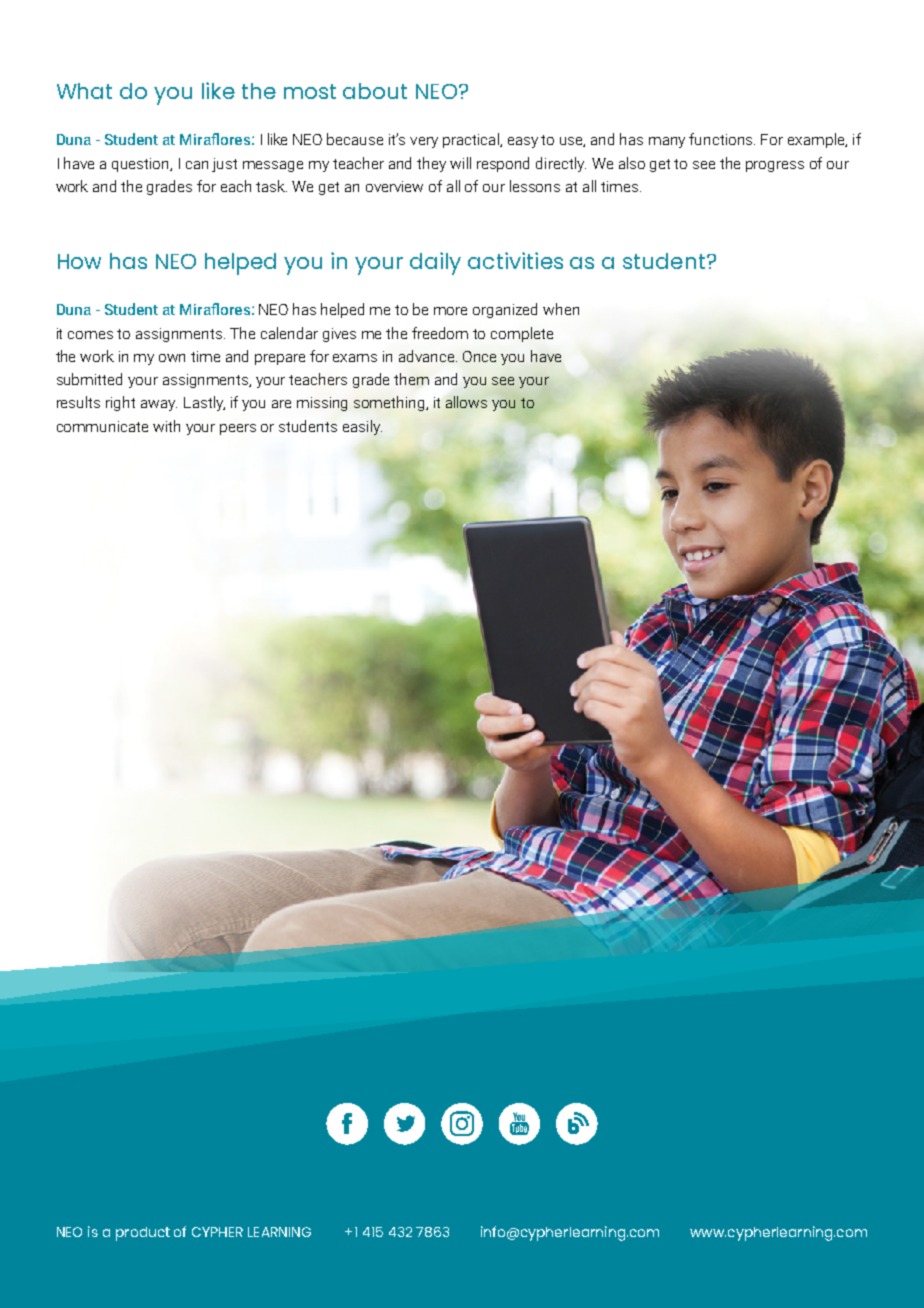 The height and width of the image is (1308, 924). Describe the element at coordinates (322, 404) in the image. I see `missing` at that location.
